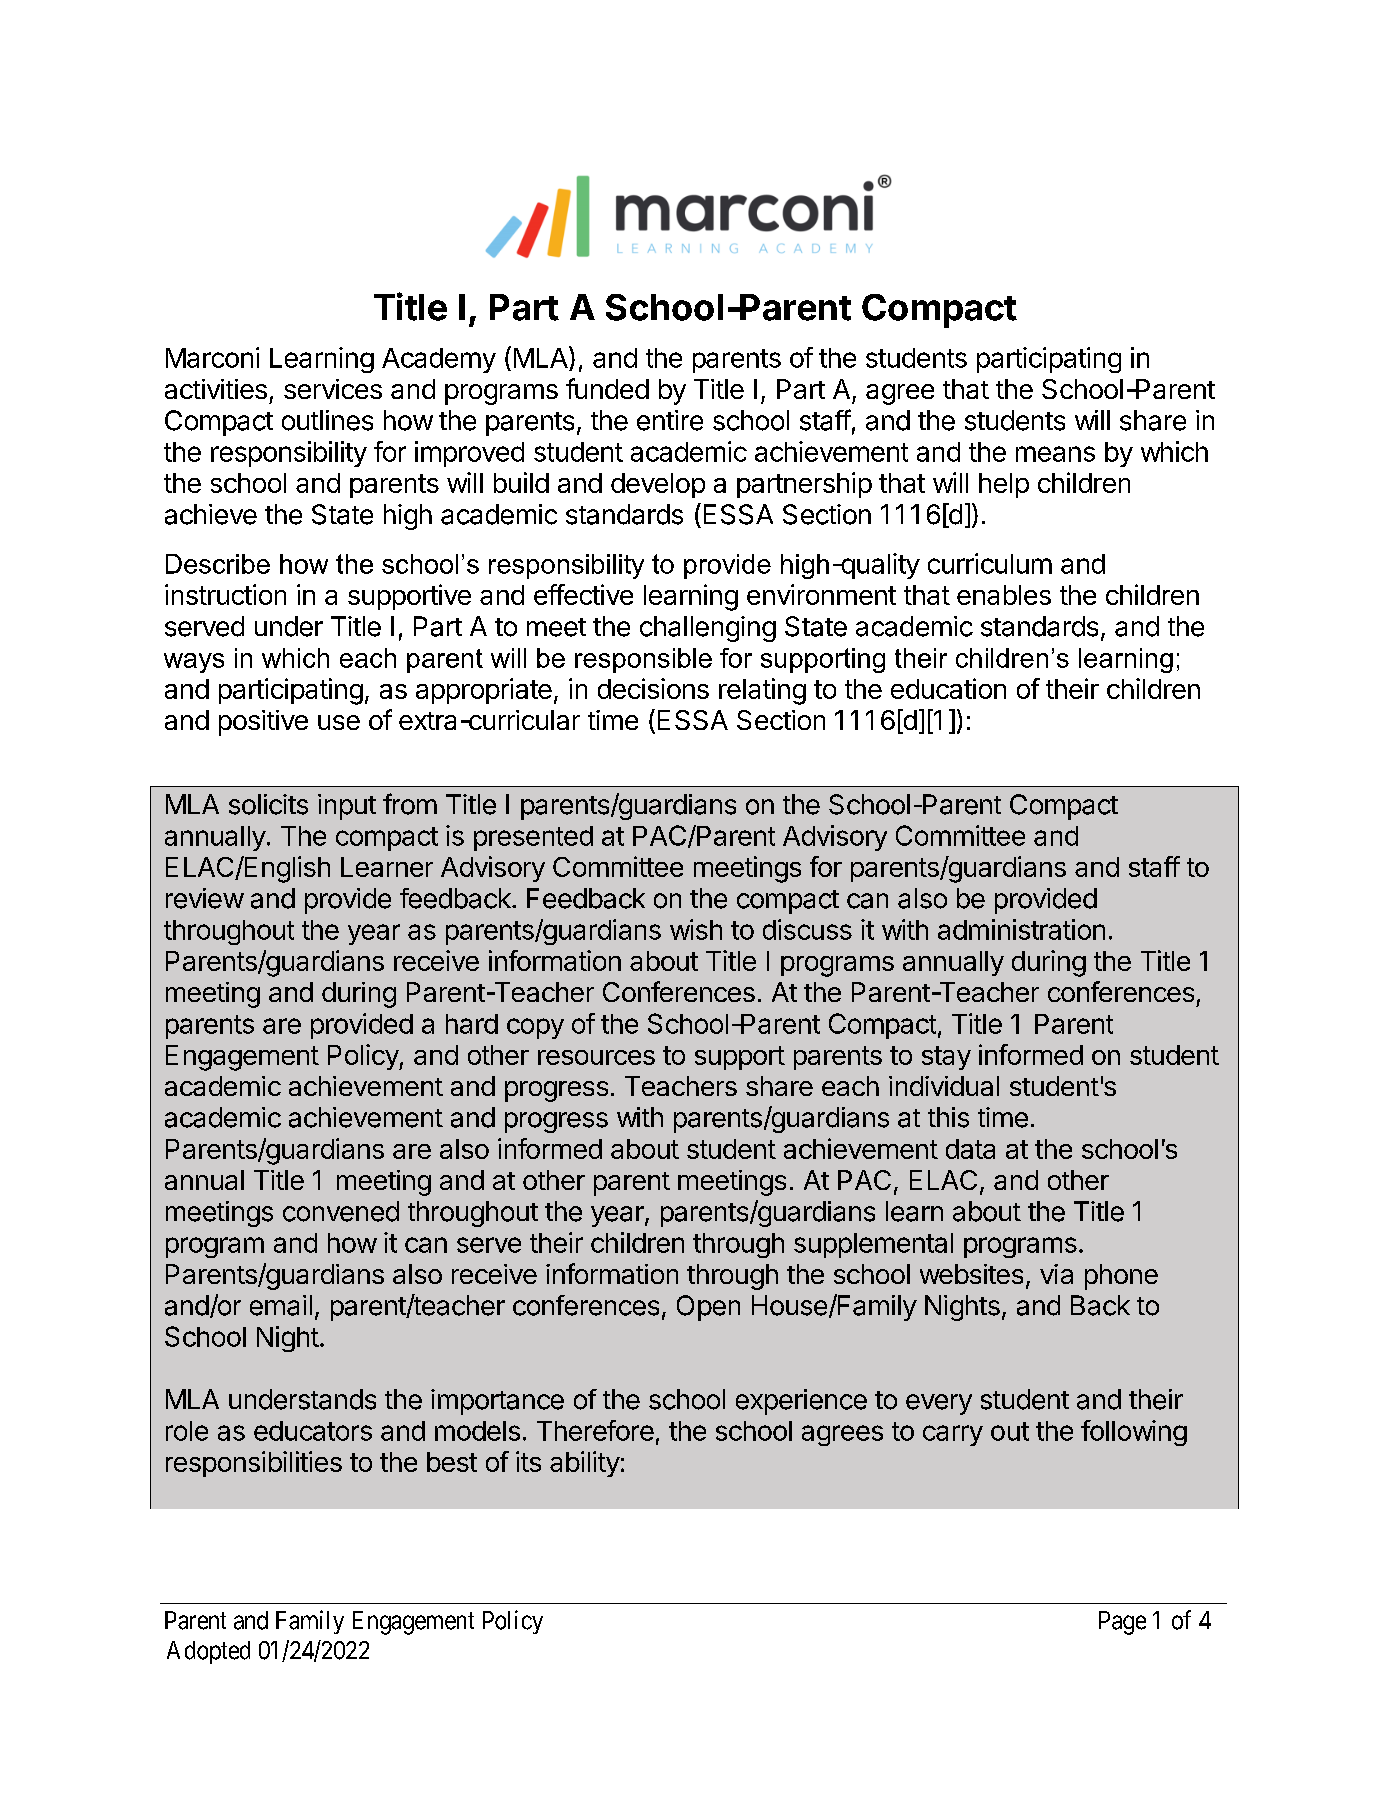  Describe the element at coordinates (1055, 454) in the image. I see `means` at that location.
